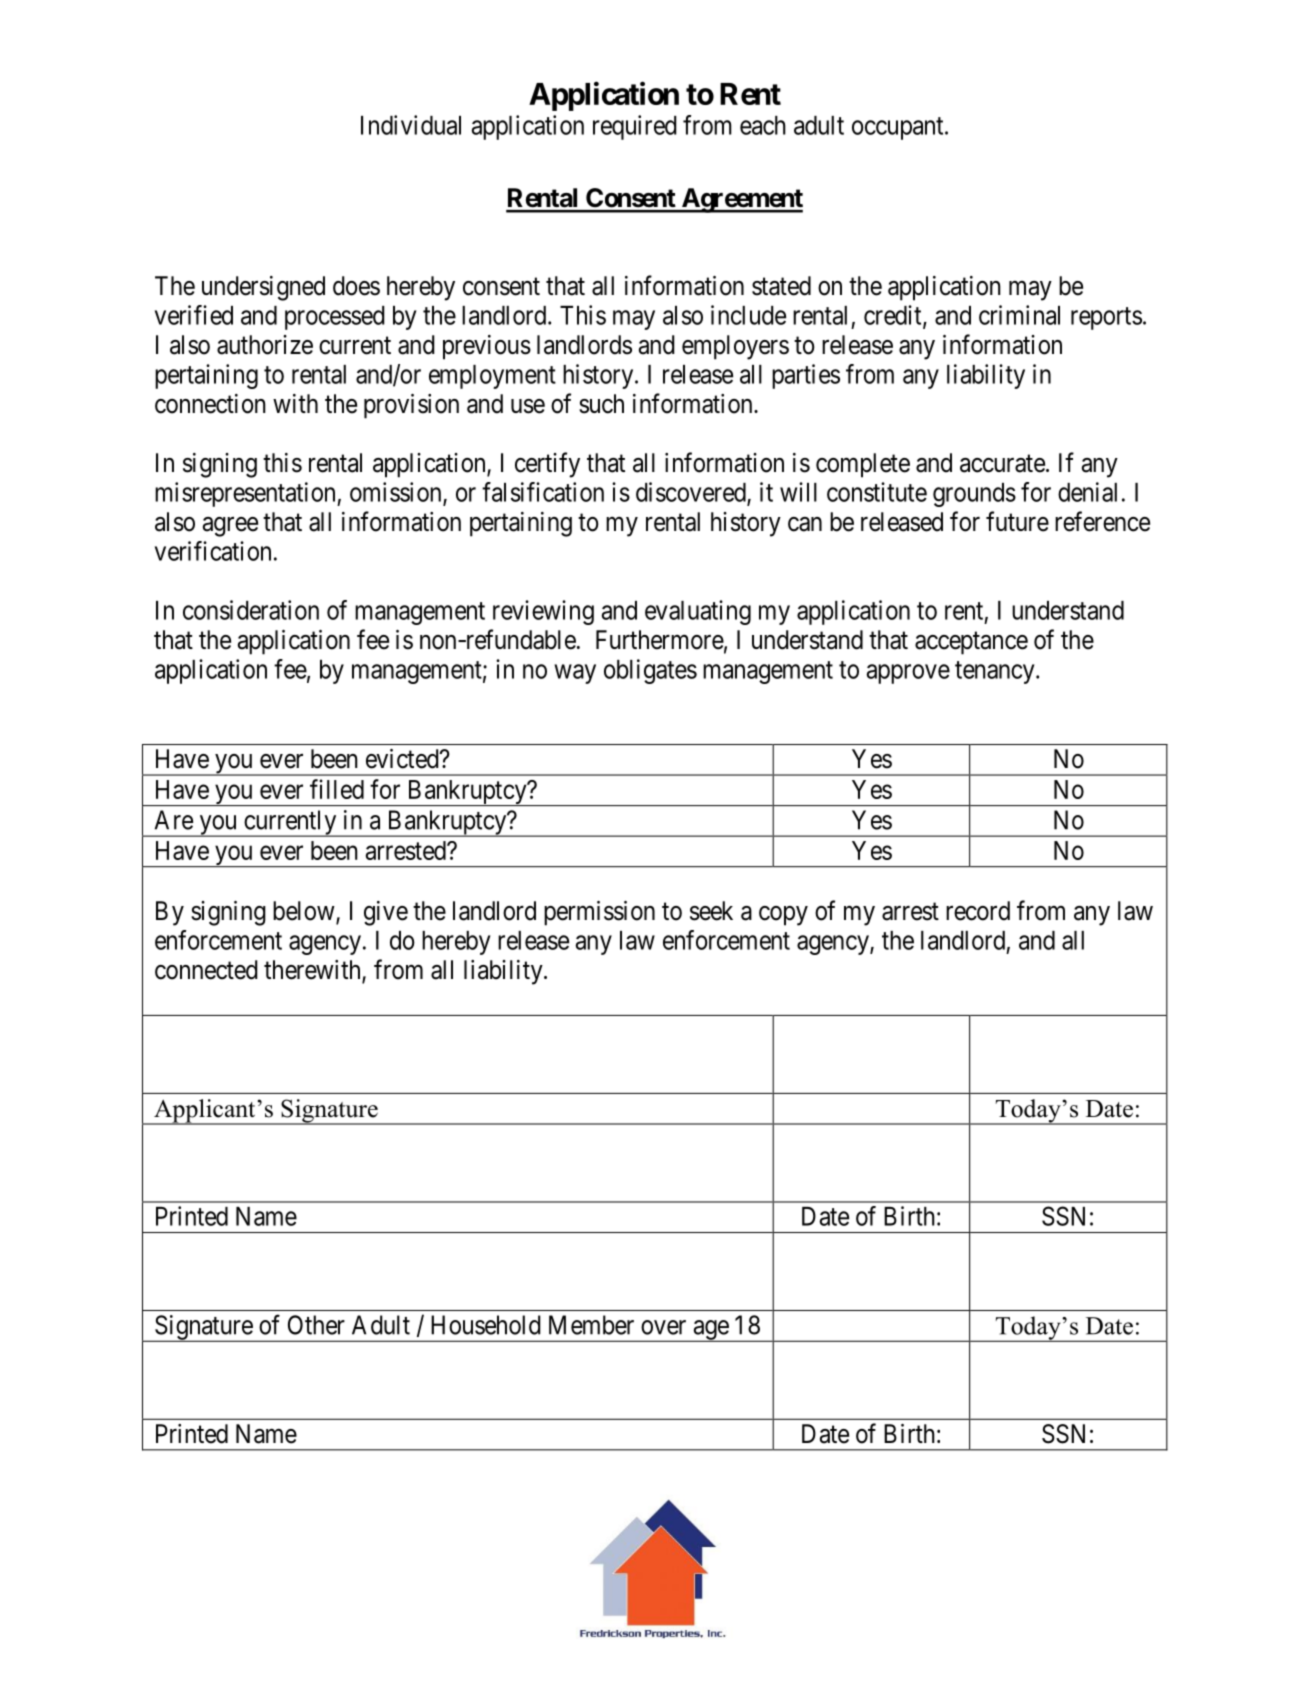  Describe the element at coordinates (316, 1325) in the document. I see `Other` at that location.
